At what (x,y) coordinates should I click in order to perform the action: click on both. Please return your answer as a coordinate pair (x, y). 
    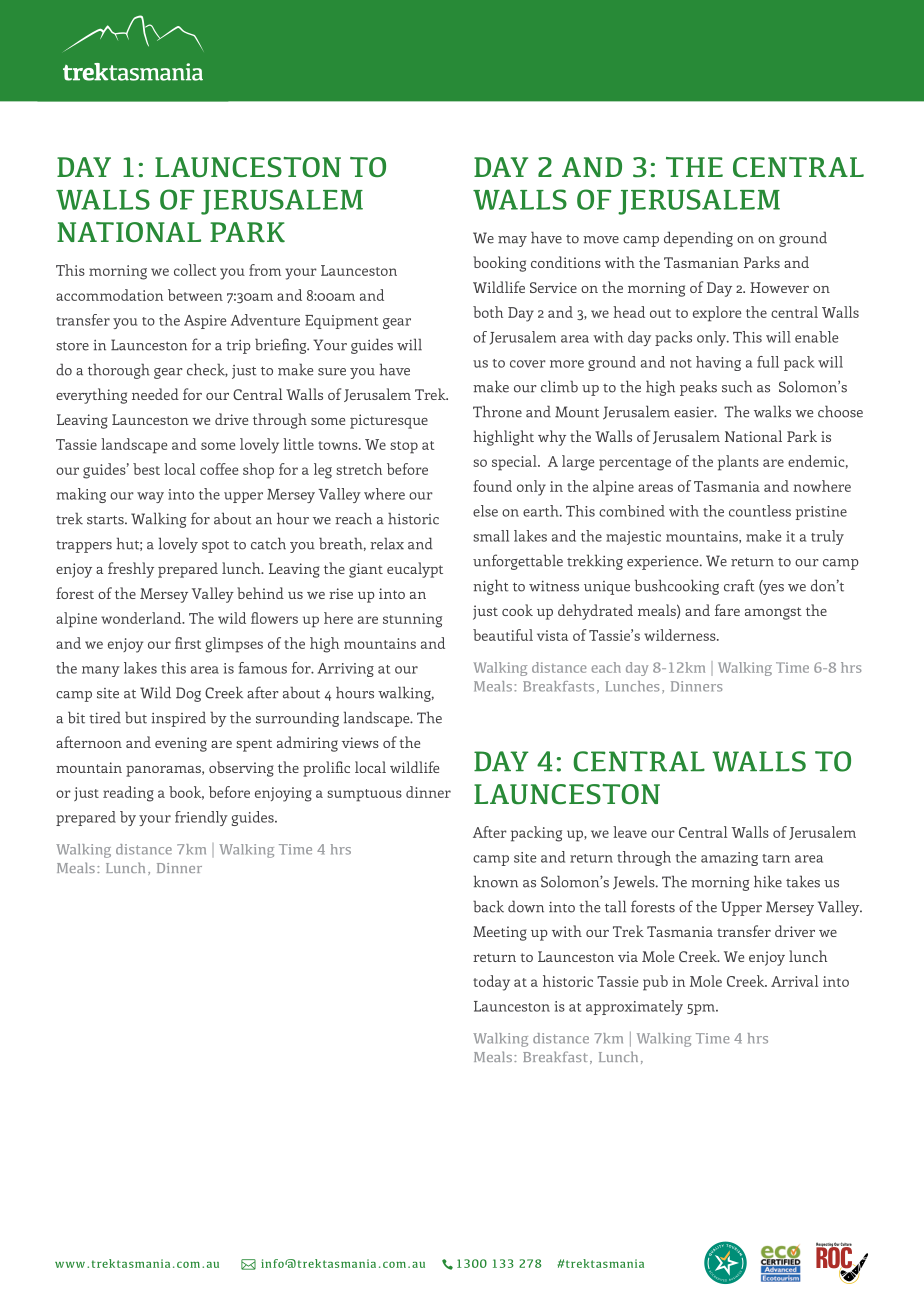
    Looking at the image, I should click on (488, 312).
